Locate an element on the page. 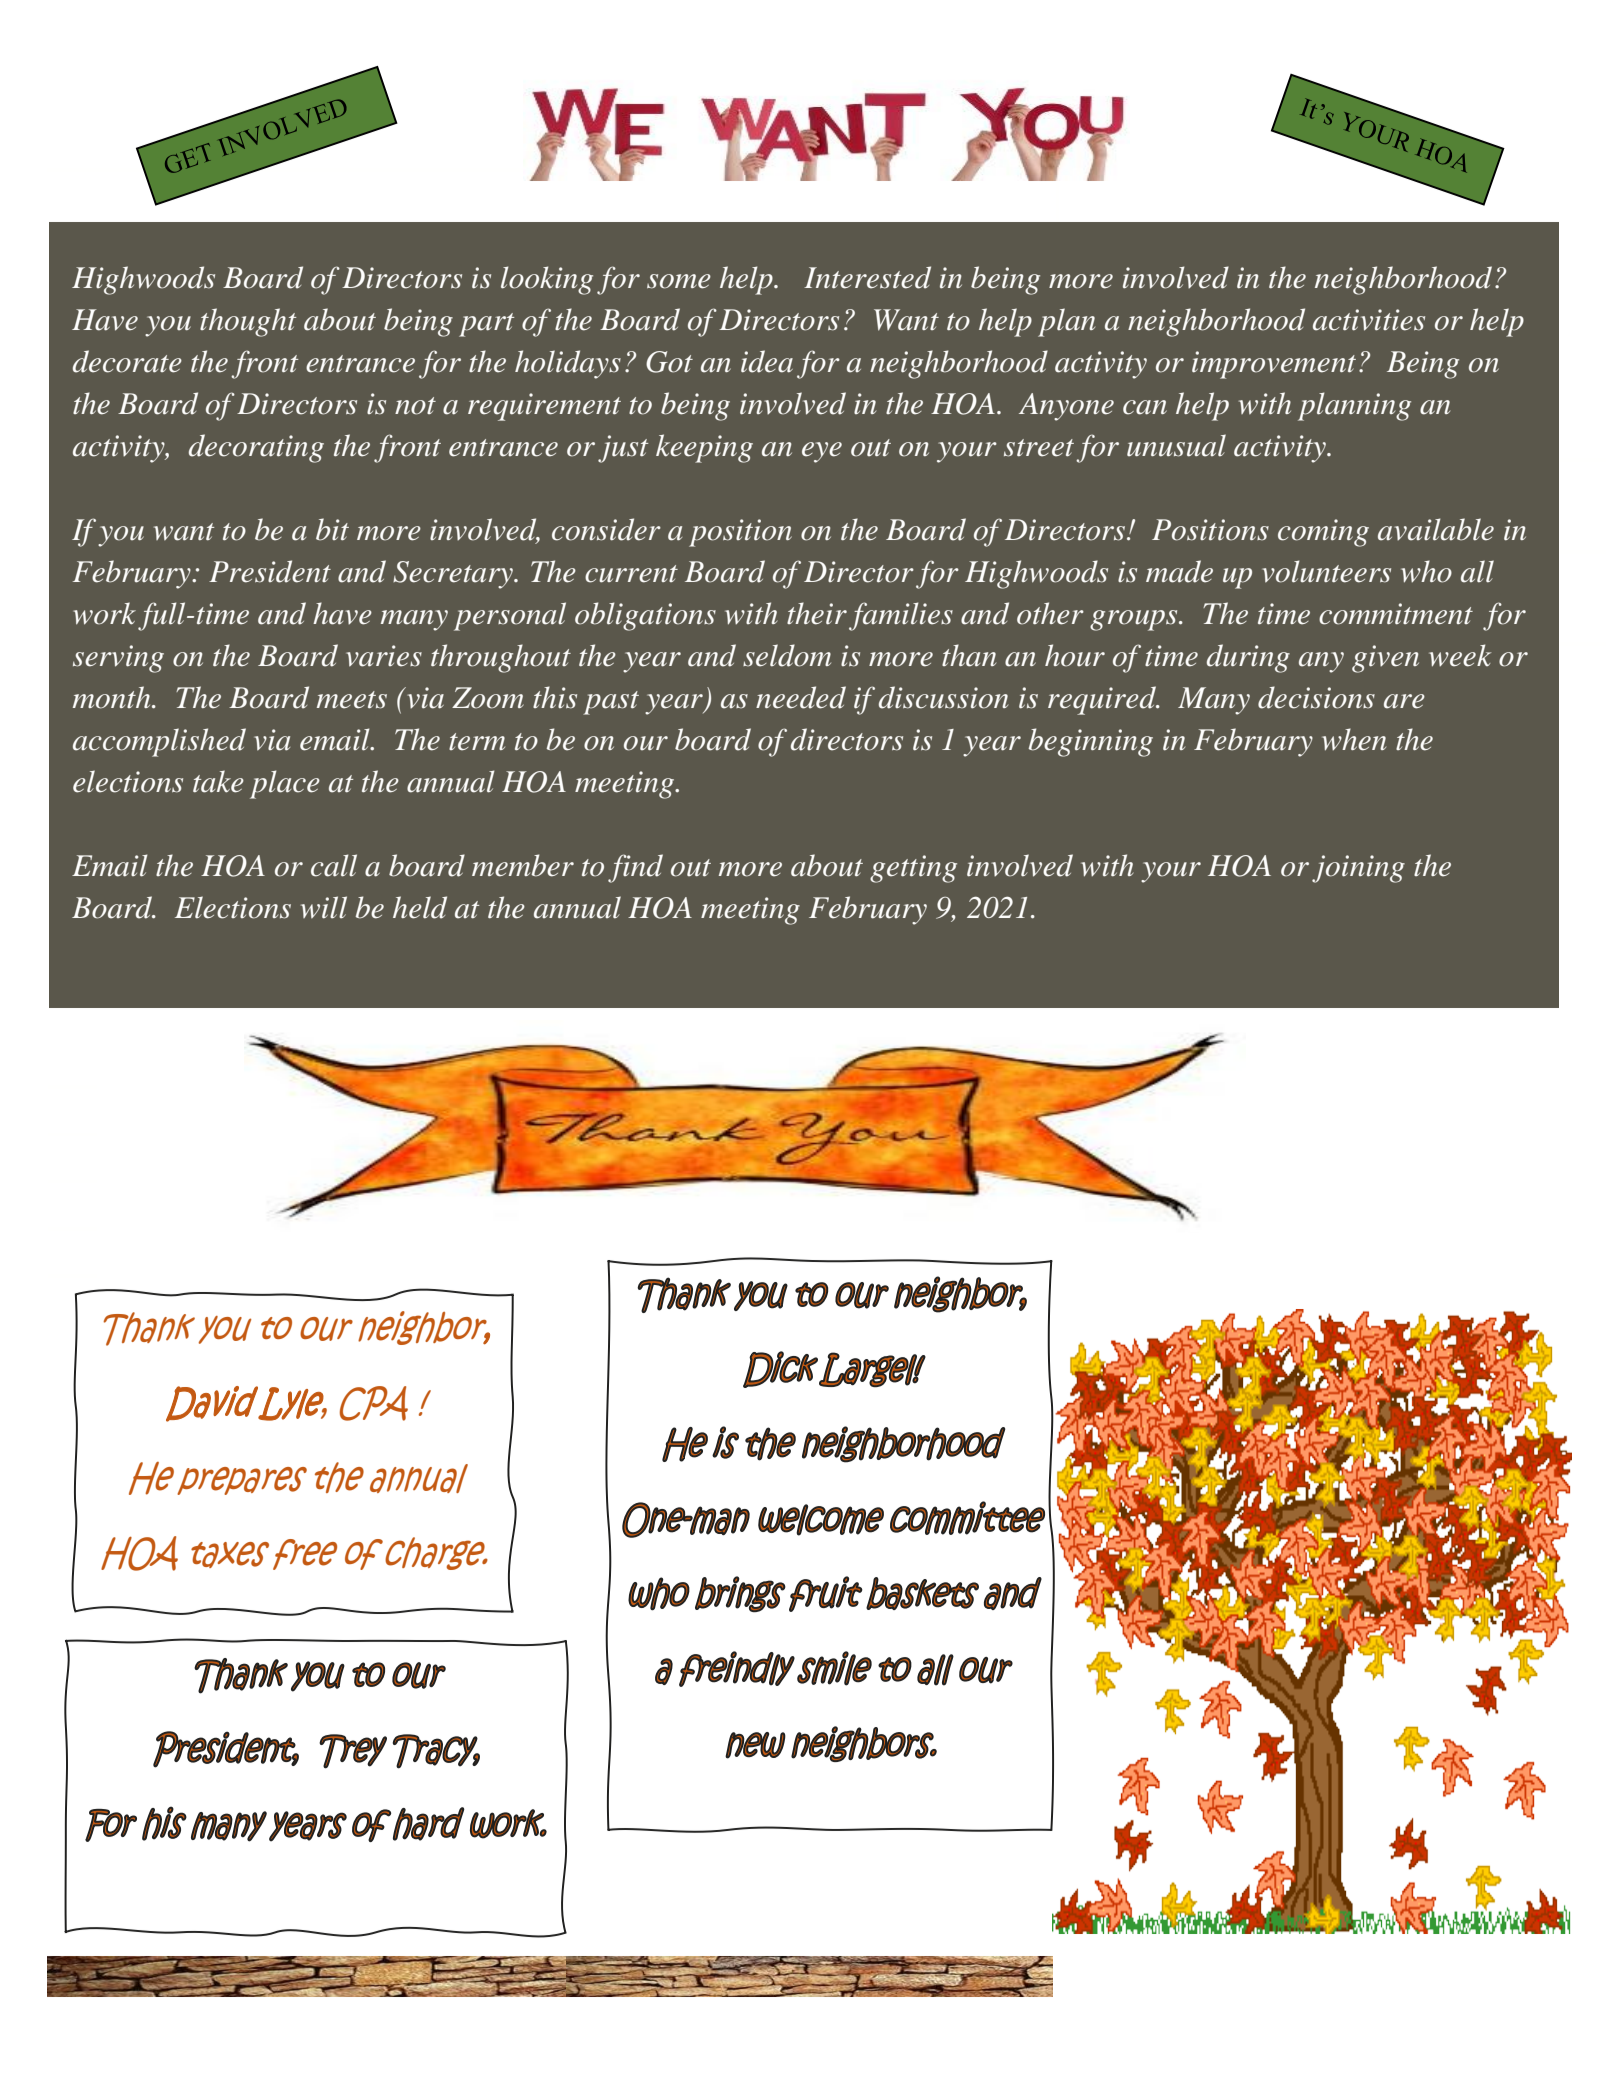 The width and height of the image is (1606, 2079). volunteers is located at coordinates (1326, 571).
